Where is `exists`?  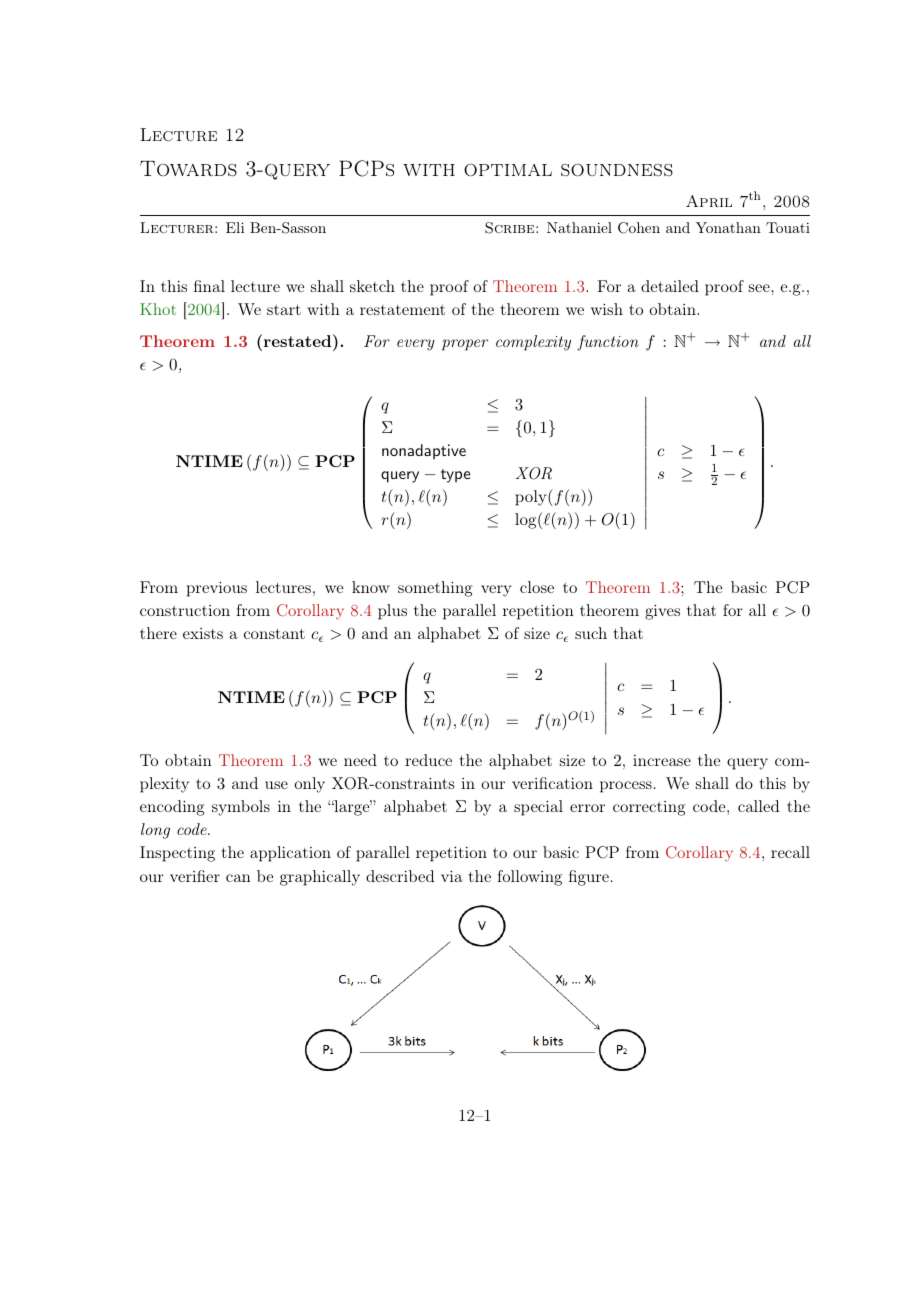
exists is located at coordinates (203, 633).
